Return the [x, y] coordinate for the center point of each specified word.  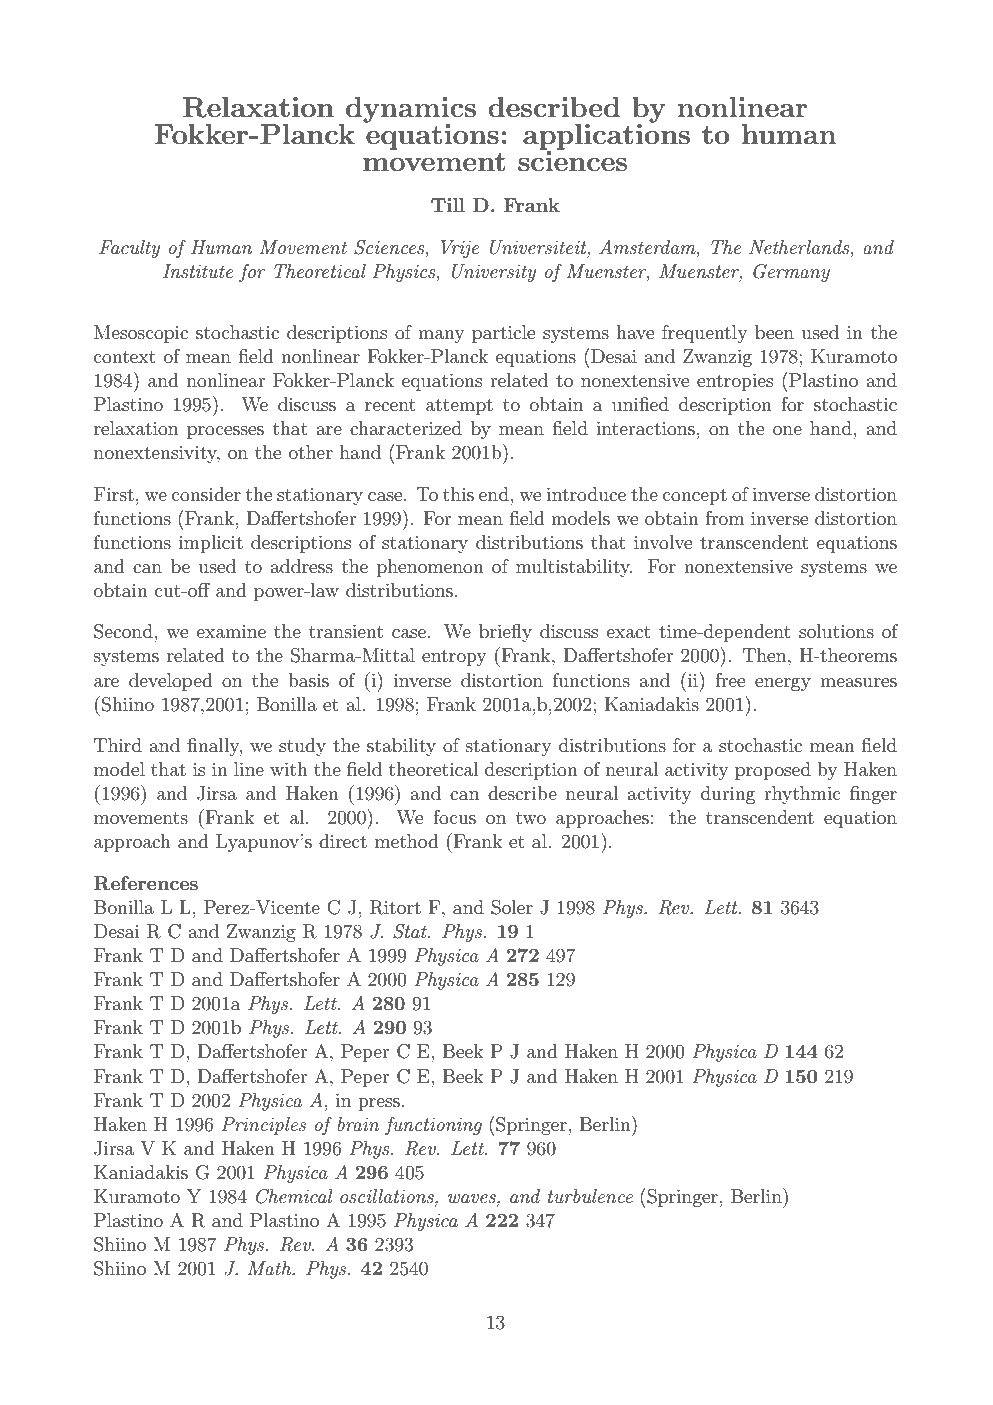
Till [448, 205]
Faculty [129, 249]
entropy [454, 658]
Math [270, 1268]
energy [783, 684]
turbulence [590, 1196]
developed [171, 682]
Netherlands [800, 247]
